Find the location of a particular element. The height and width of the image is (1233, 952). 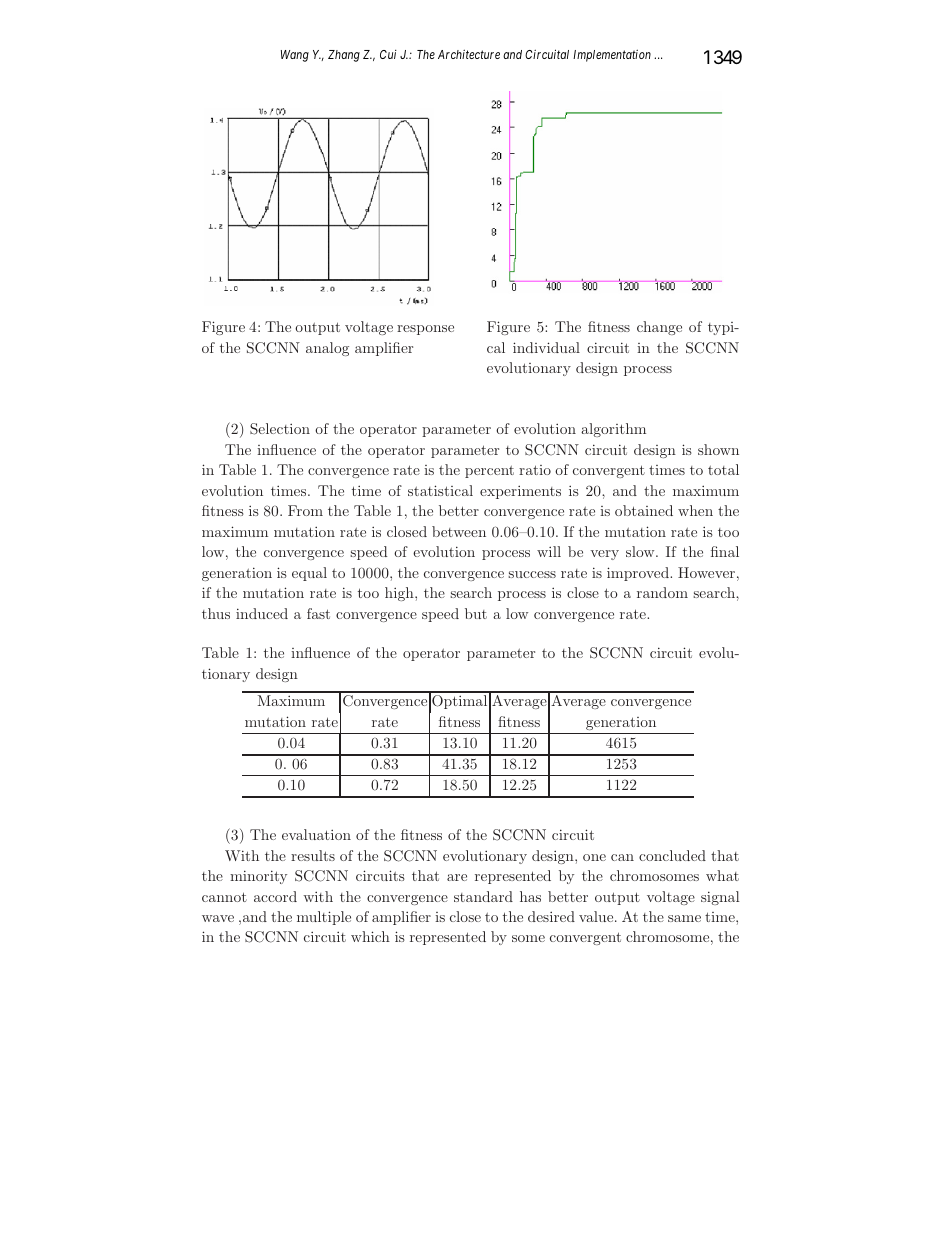

Wang is located at coordinates (295, 56).
